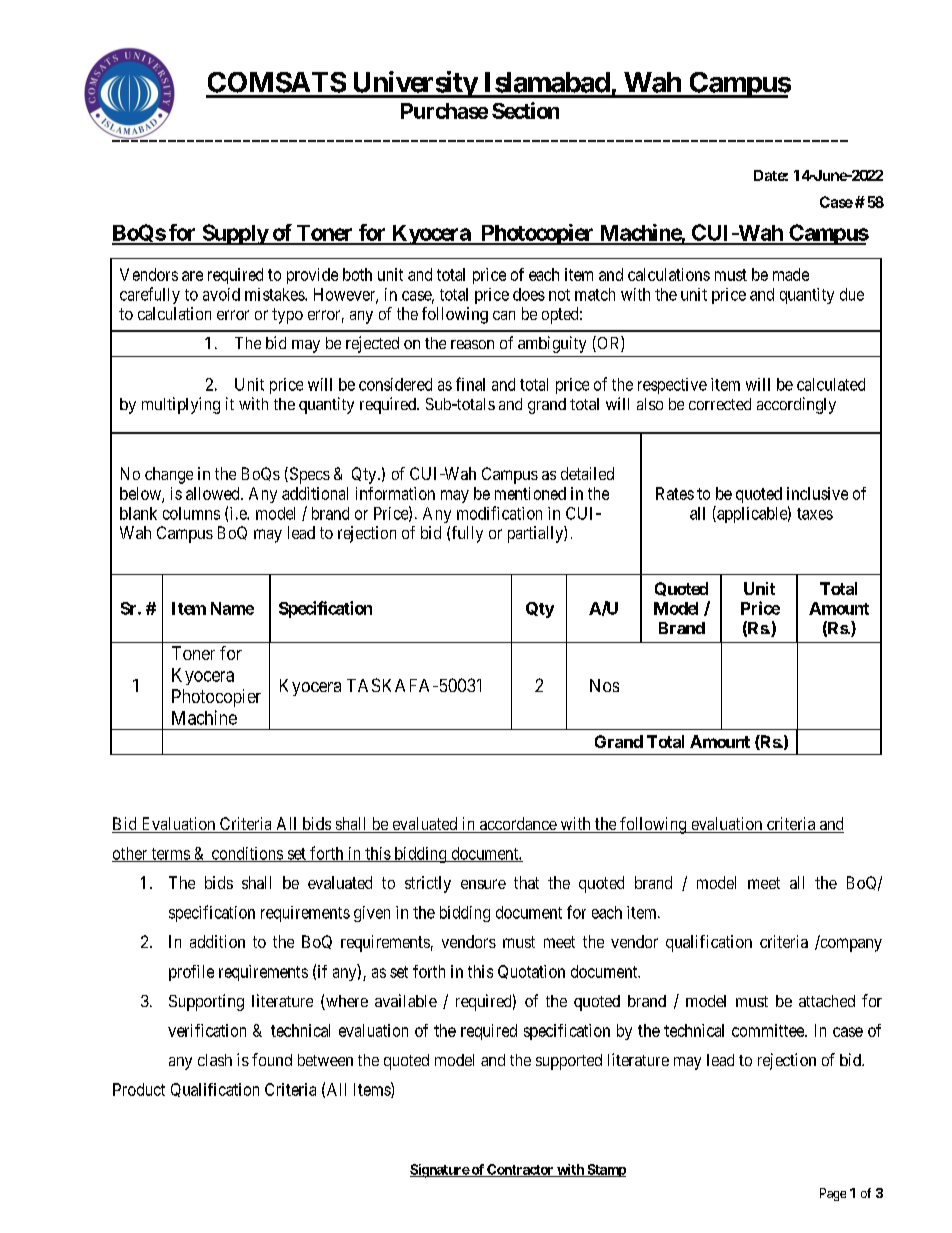 The image size is (952, 1233). Describe the element at coordinates (499, 513) in the screenshot. I see `modification` at that location.
